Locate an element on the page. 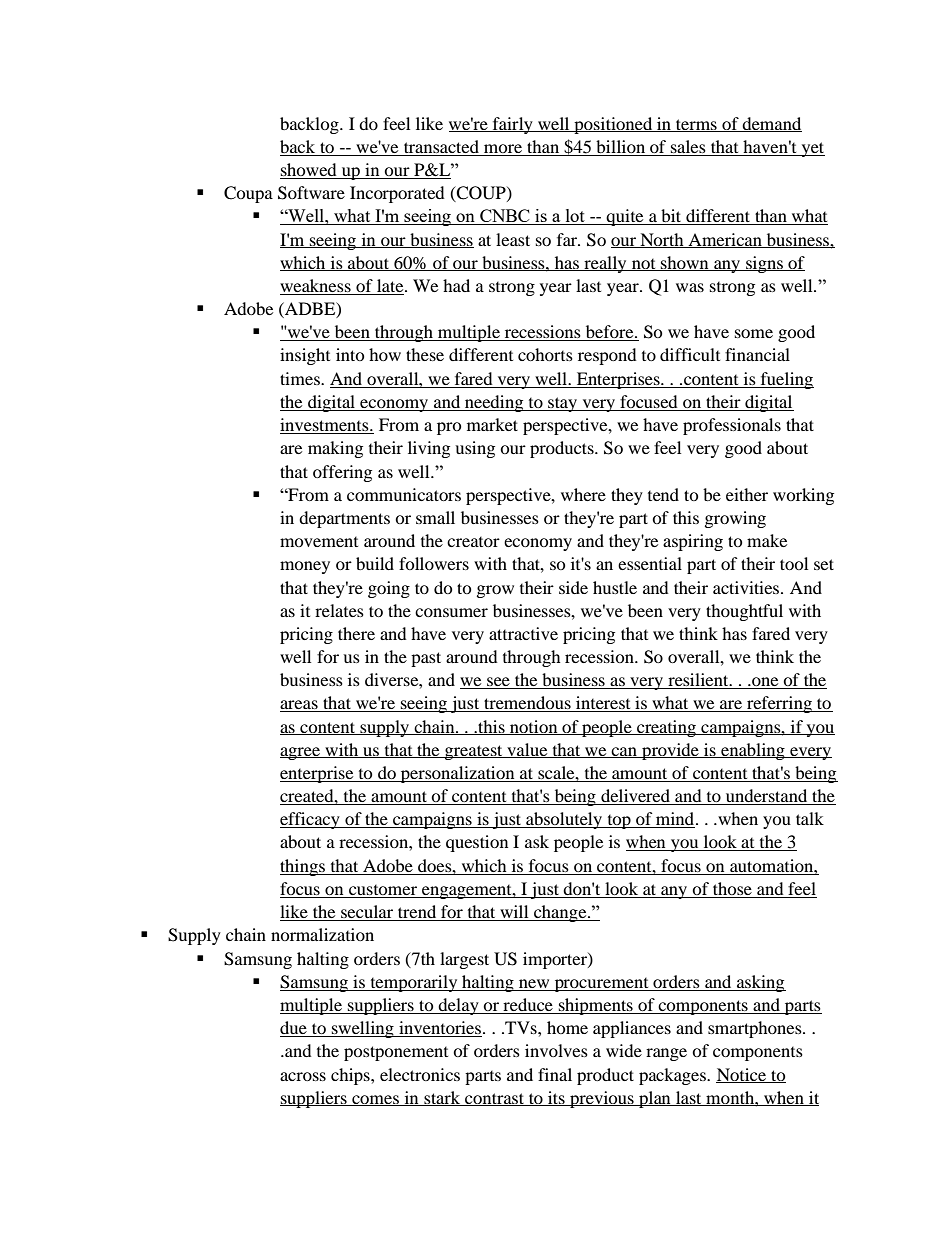 The width and height of the page is (952, 1233). stay is located at coordinates (563, 404).
